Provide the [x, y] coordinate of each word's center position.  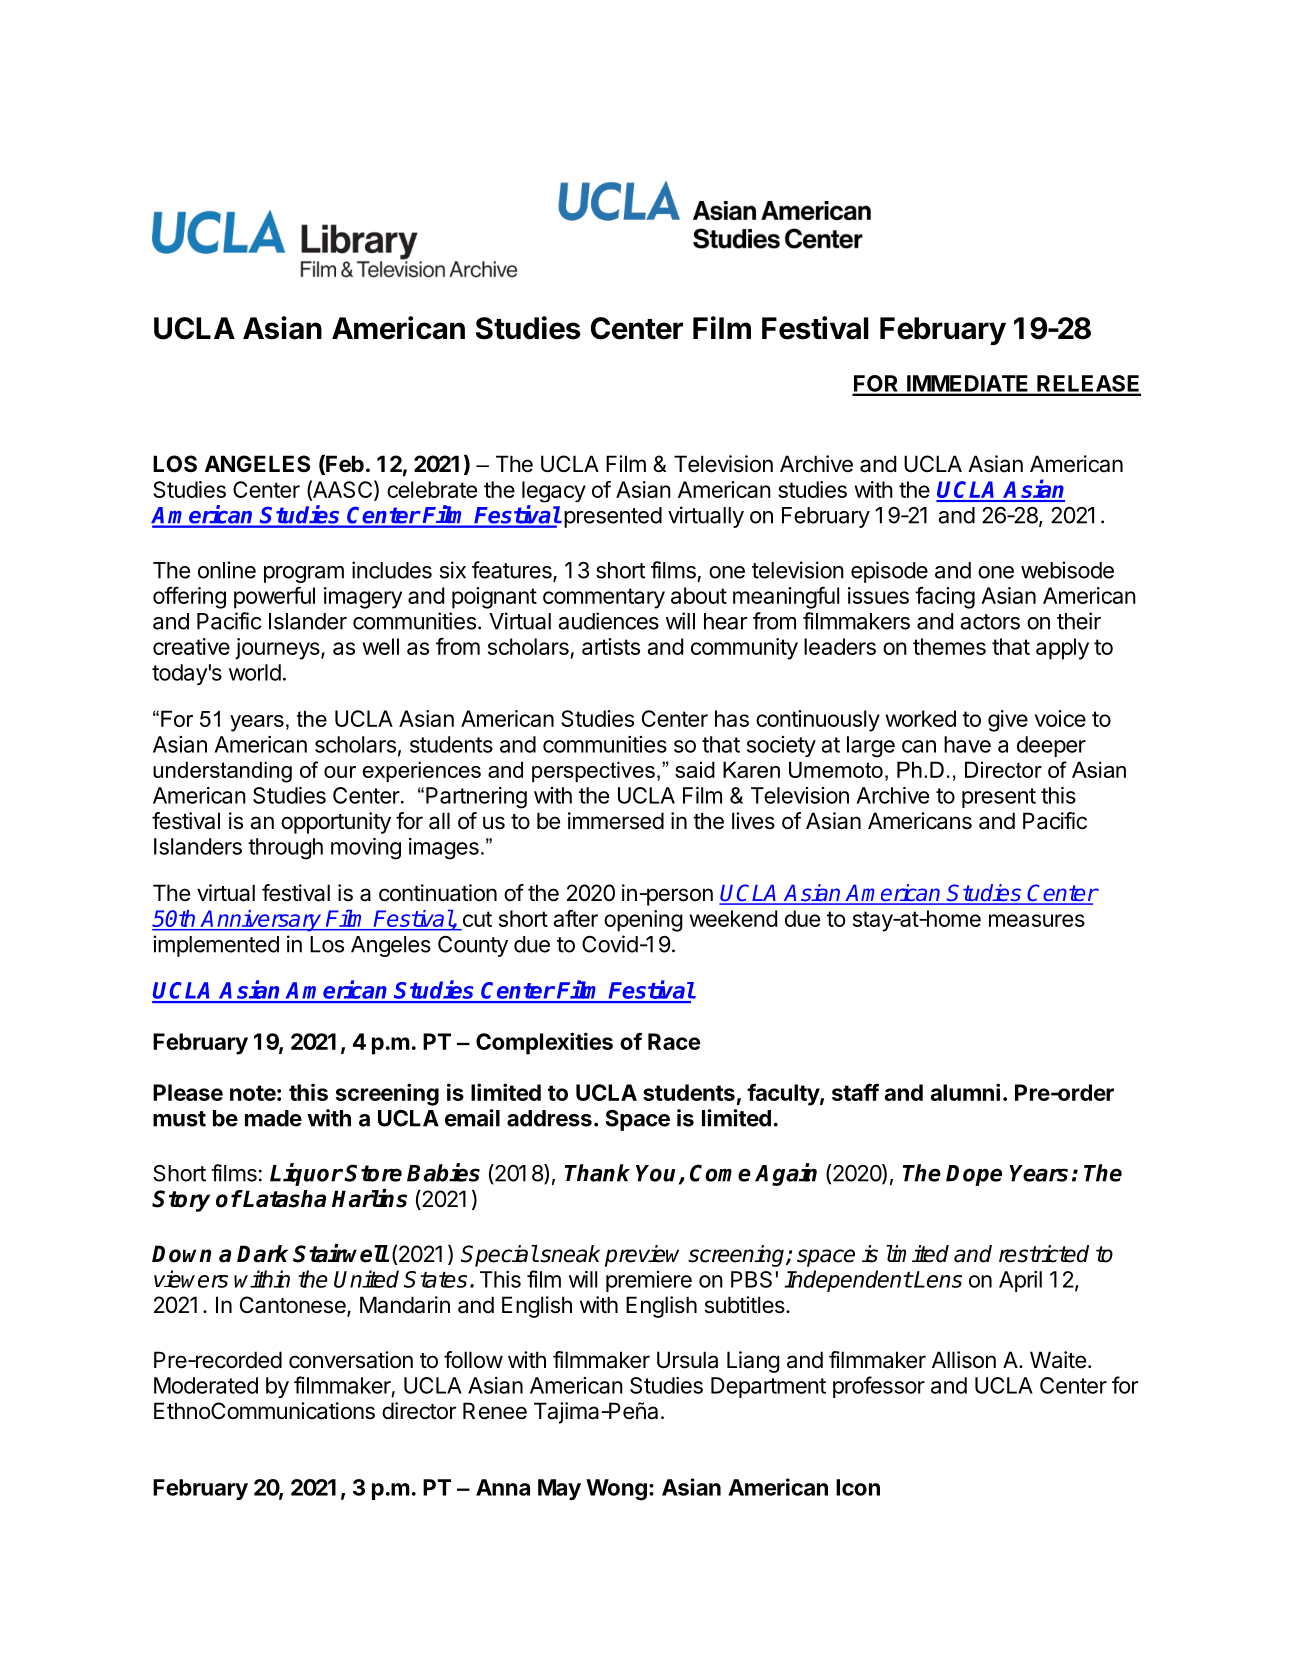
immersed [616, 821]
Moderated [206, 1385]
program [304, 574]
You [658, 1174]
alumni [965, 1092]
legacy [554, 492]
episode [889, 572]
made [273, 1118]
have [967, 744]
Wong [616, 1490]
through [285, 849]
